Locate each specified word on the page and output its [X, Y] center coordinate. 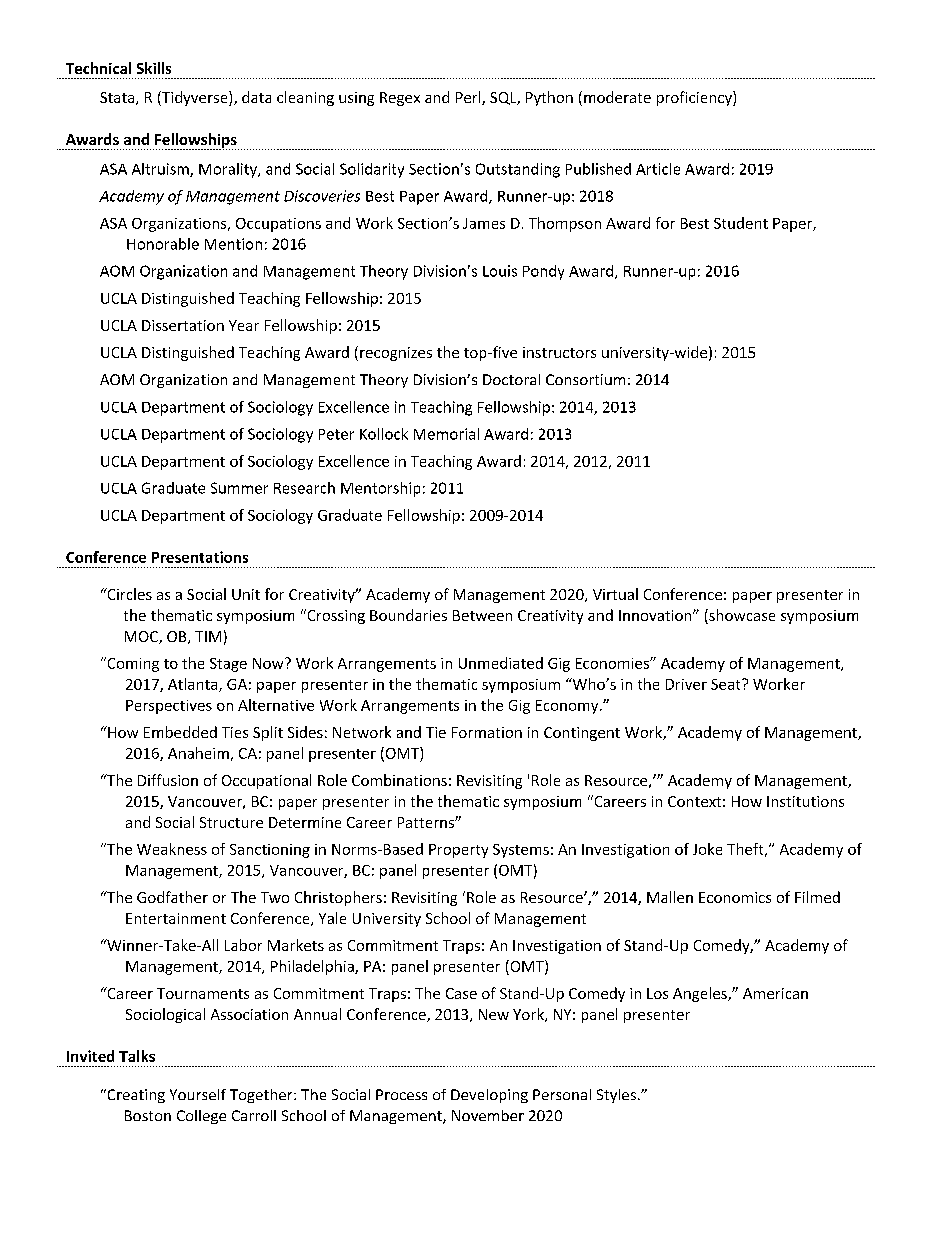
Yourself [198, 1094]
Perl [469, 98]
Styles [616, 1096]
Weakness [172, 849]
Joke [707, 849]
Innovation [656, 615]
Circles [128, 594]
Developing [489, 1096]
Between [482, 615]
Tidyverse [195, 98]
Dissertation [183, 325]
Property [458, 851]
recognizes [396, 354]
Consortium [585, 379]
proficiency [695, 98]
